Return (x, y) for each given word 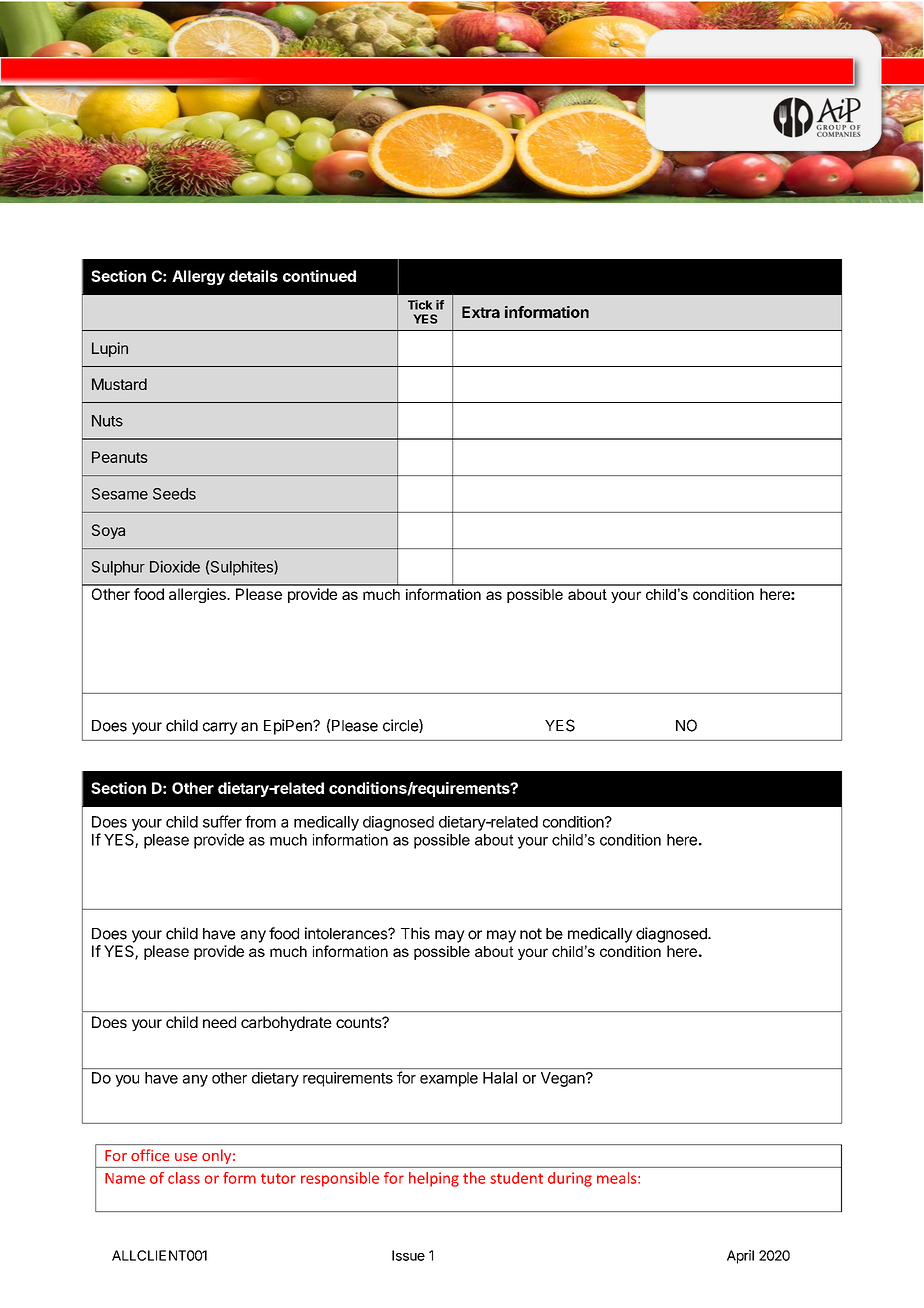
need (219, 1022)
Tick (420, 305)
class (184, 1178)
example (449, 1079)
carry (220, 728)
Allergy (198, 277)
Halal (500, 1078)
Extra (481, 312)
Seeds (174, 494)
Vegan (564, 1079)
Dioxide (175, 566)
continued (319, 276)
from (260, 821)
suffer (222, 821)
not (531, 934)
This (415, 933)
